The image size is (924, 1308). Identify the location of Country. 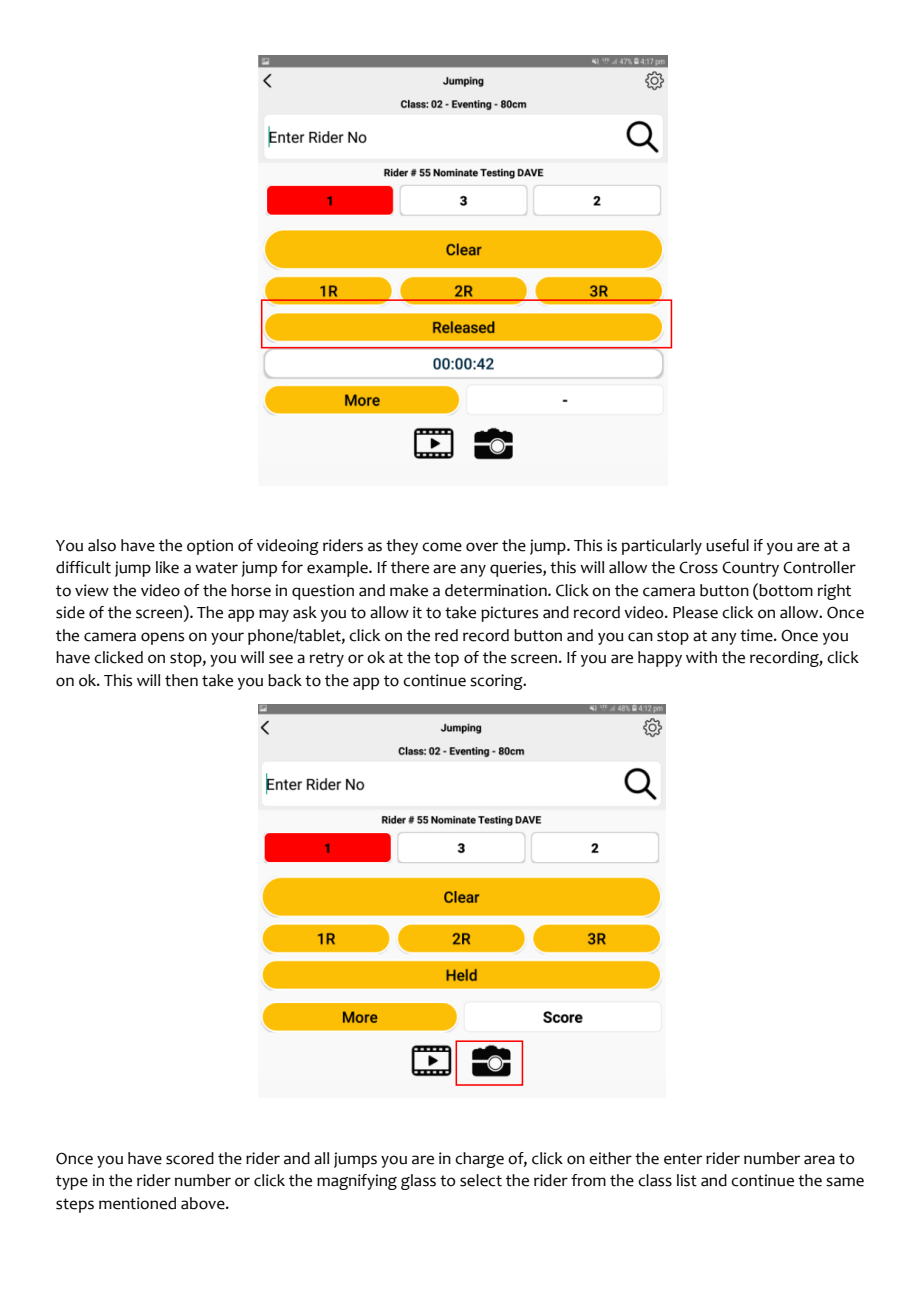
(750, 569).
